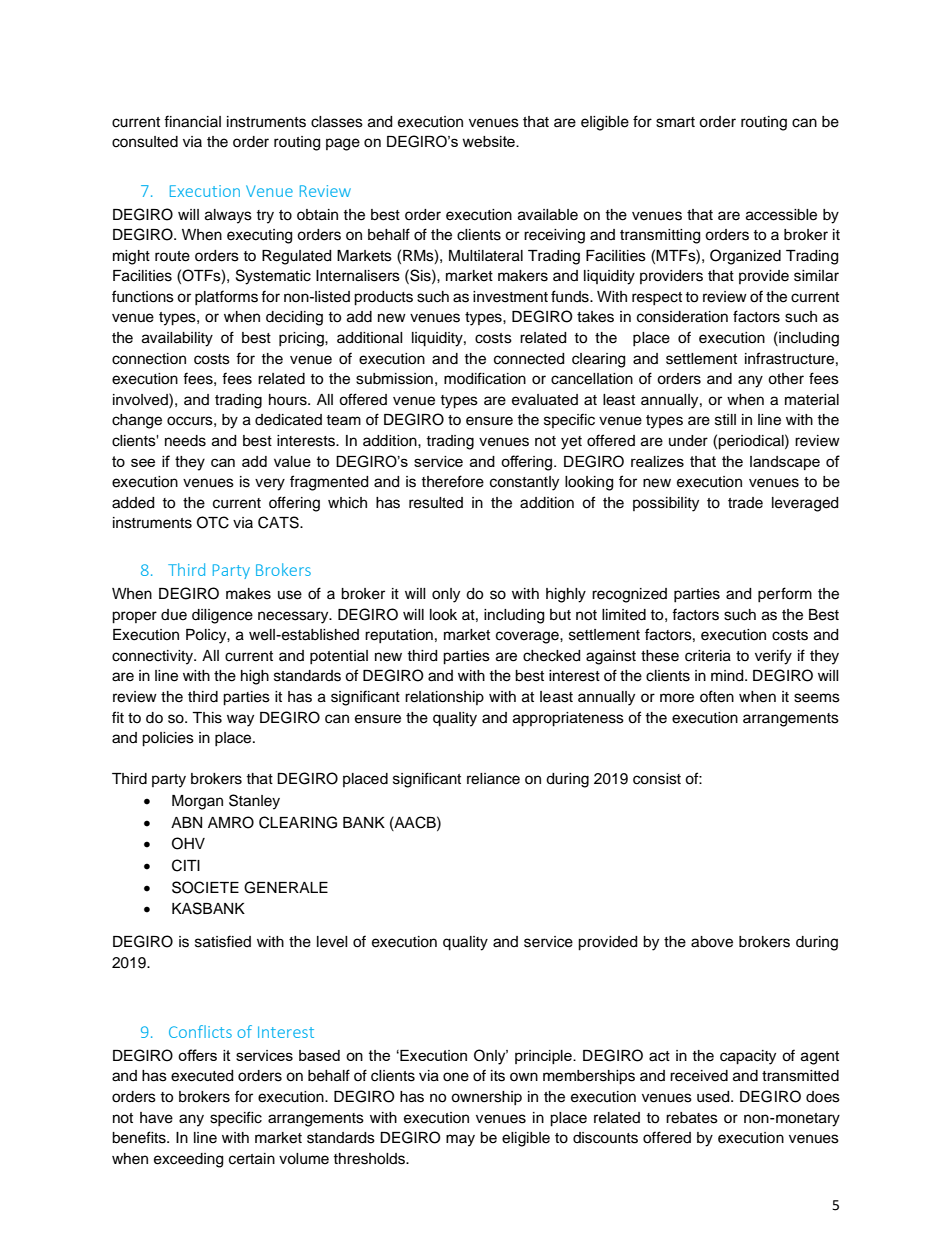 Image resolution: width=952 pixels, height=1233 pixels. Describe the element at coordinates (222, 616) in the image. I see `diligence` at that location.
